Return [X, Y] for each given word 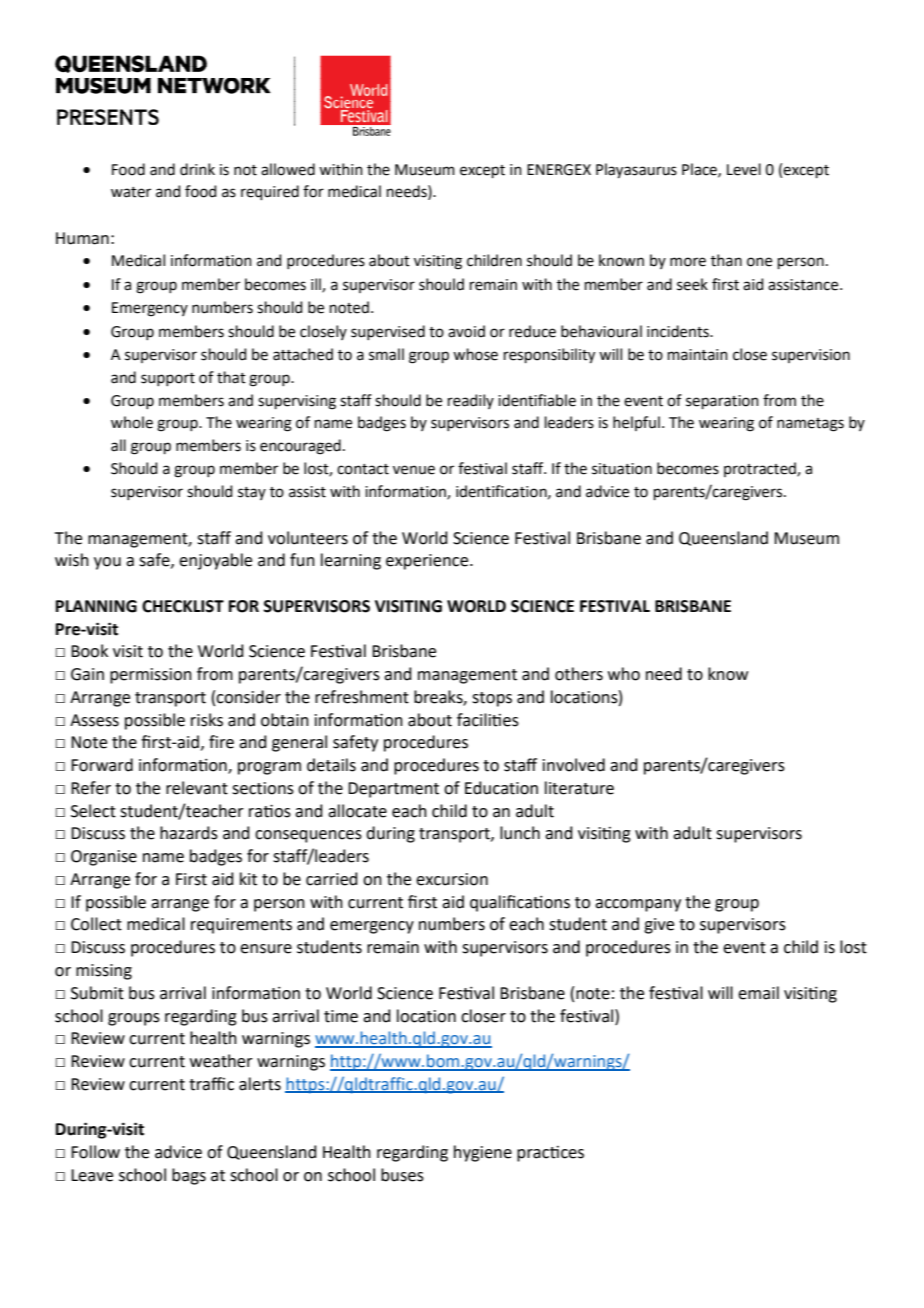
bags [189, 1176]
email [758, 993]
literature [579, 788]
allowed [288, 169]
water [131, 192]
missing [104, 972]
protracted [761, 469]
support [168, 379]
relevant [197, 788]
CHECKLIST [183, 606]
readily [471, 401]
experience [428, 562]
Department [393, 790]
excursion [452, 879]
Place [700, 170]
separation [722, 402]
